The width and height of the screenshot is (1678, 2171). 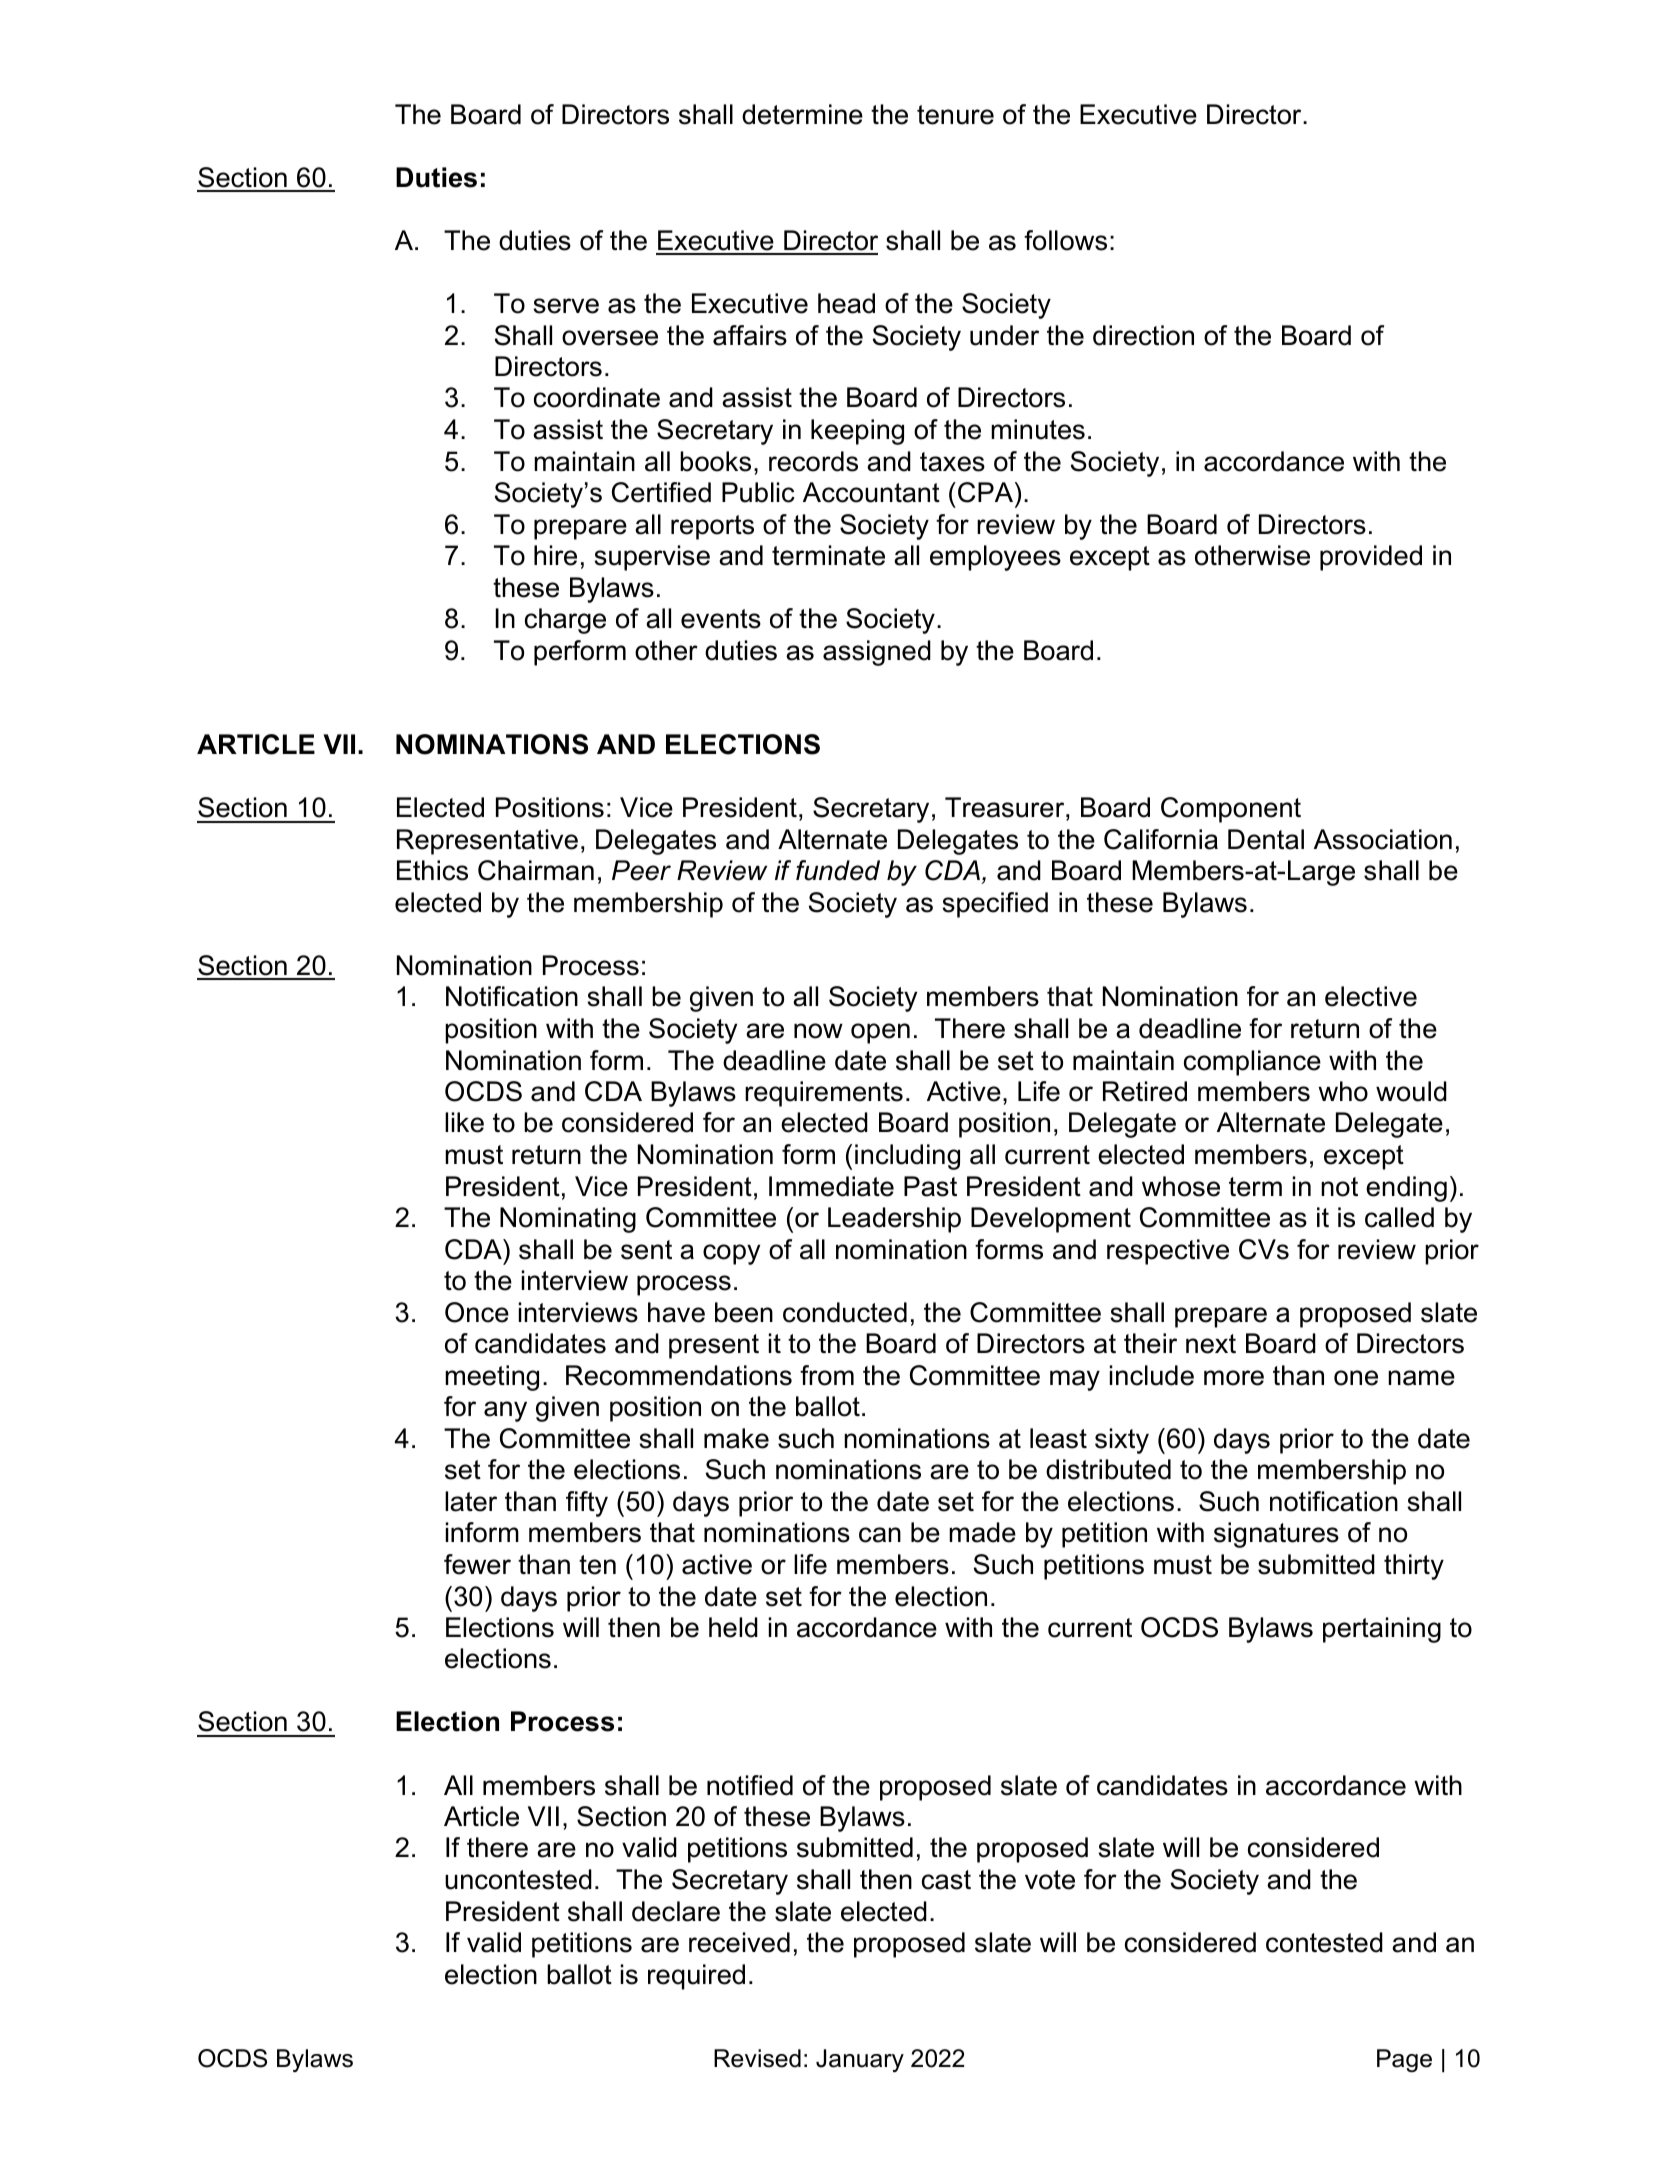 What do you see at coordinates (955, 115) in the screenshot?
I see `tenure` at bounding box center [955, 115].
